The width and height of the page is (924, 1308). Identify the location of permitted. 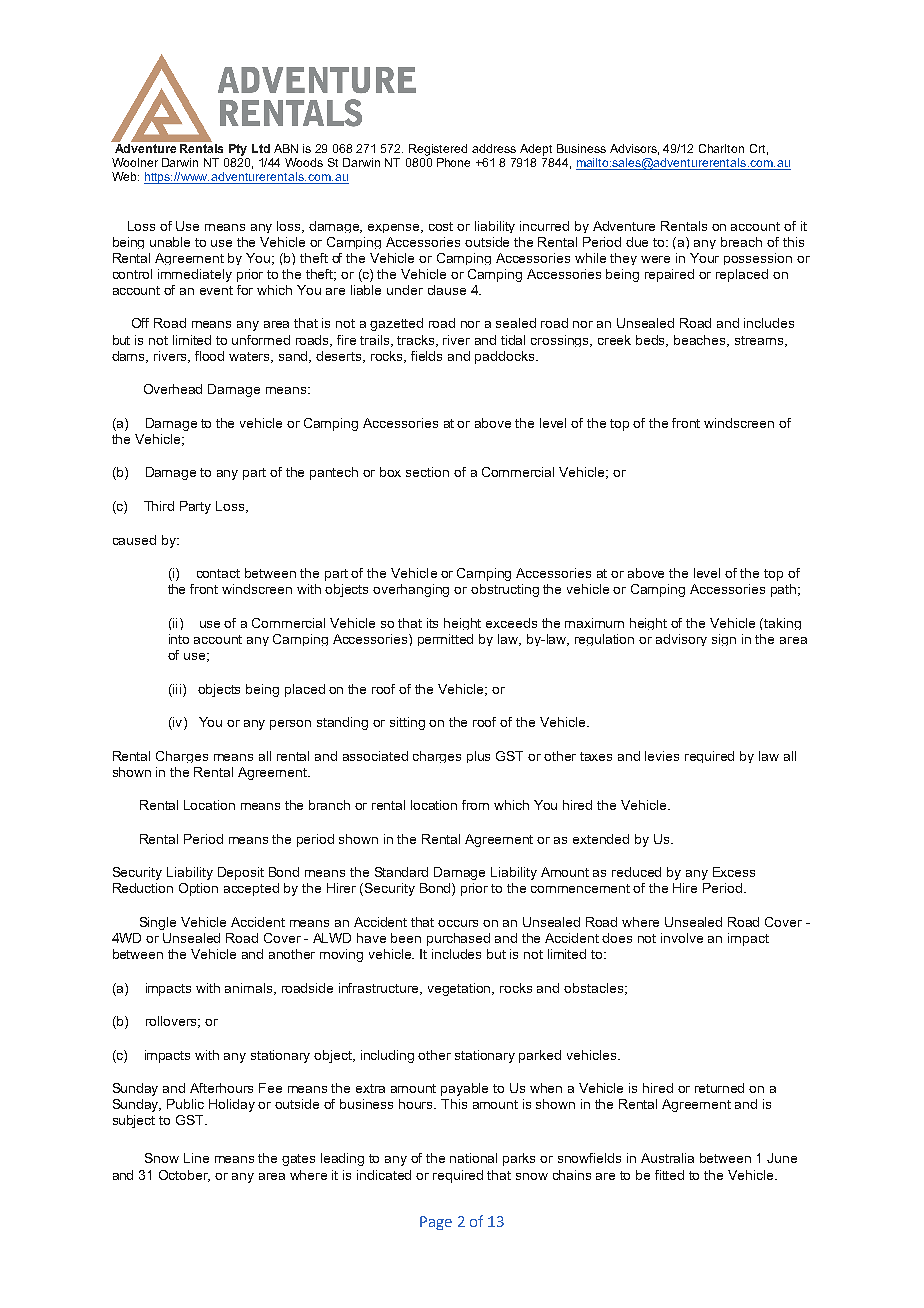
(445, 640).
